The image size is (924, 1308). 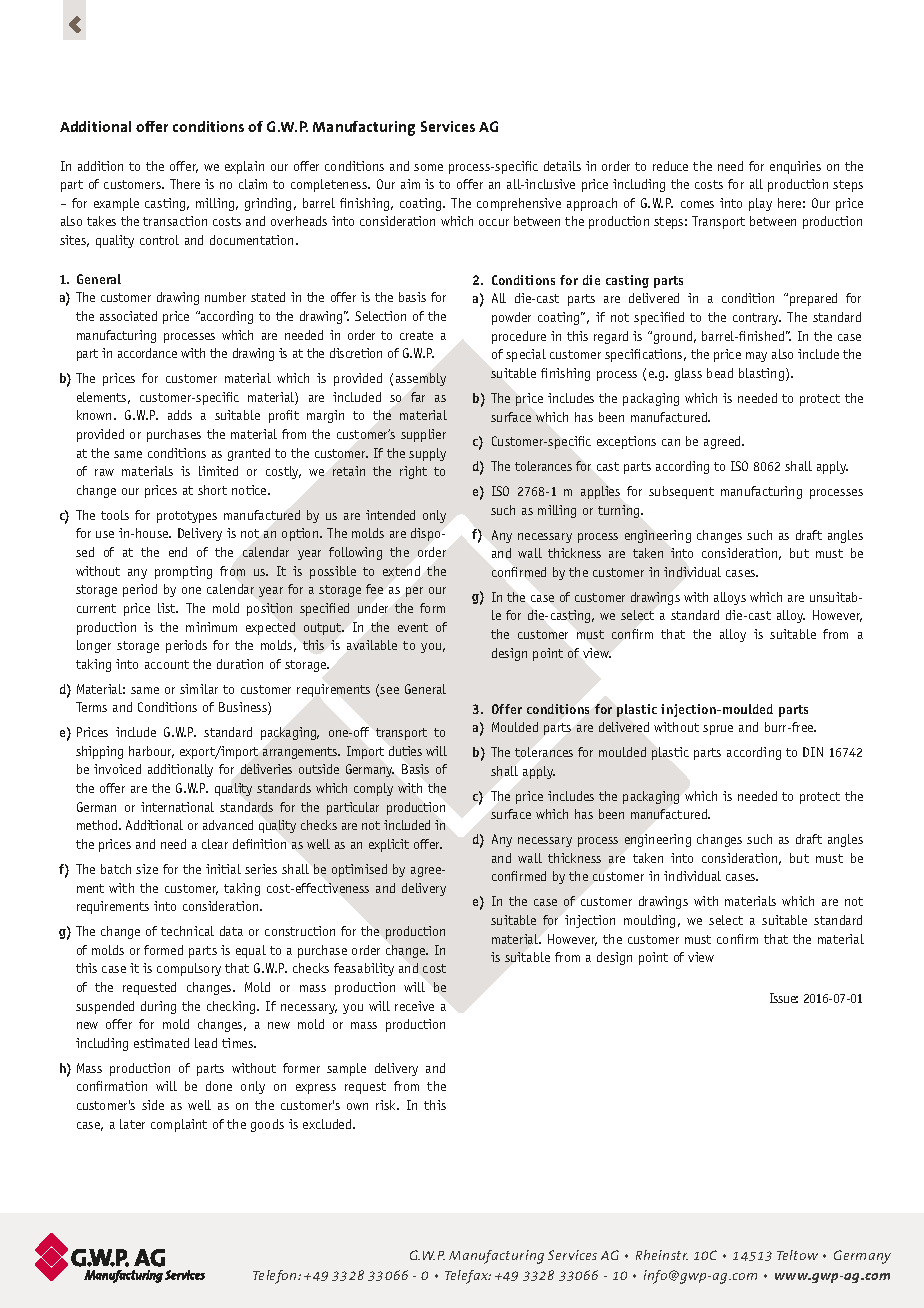 I want to click on harbour, so click(x=151, y=752).
